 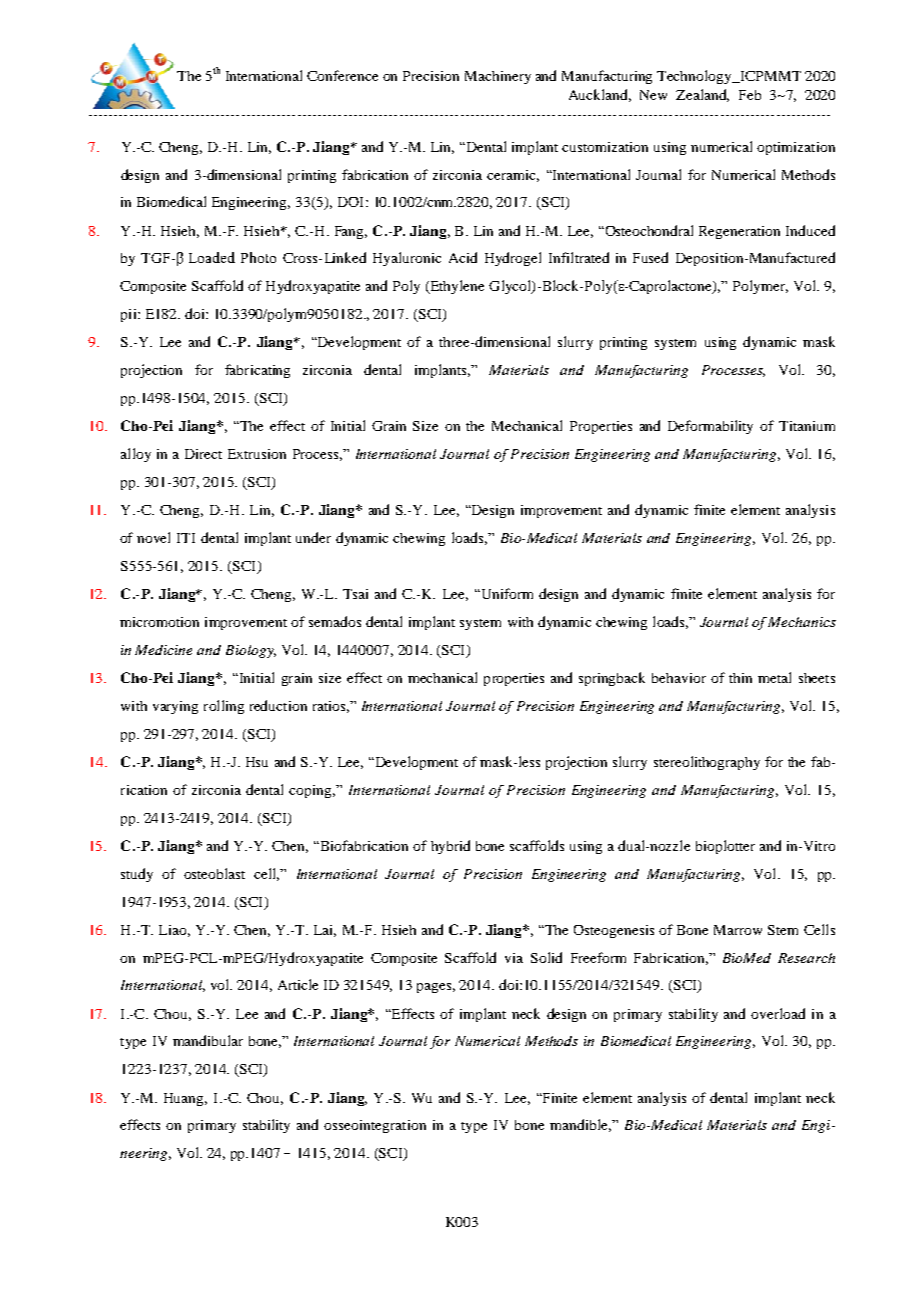 What do you see at coordinates (375, 1126) in the document?
I see `osseointegration` at bounding box center [375, 1126].
